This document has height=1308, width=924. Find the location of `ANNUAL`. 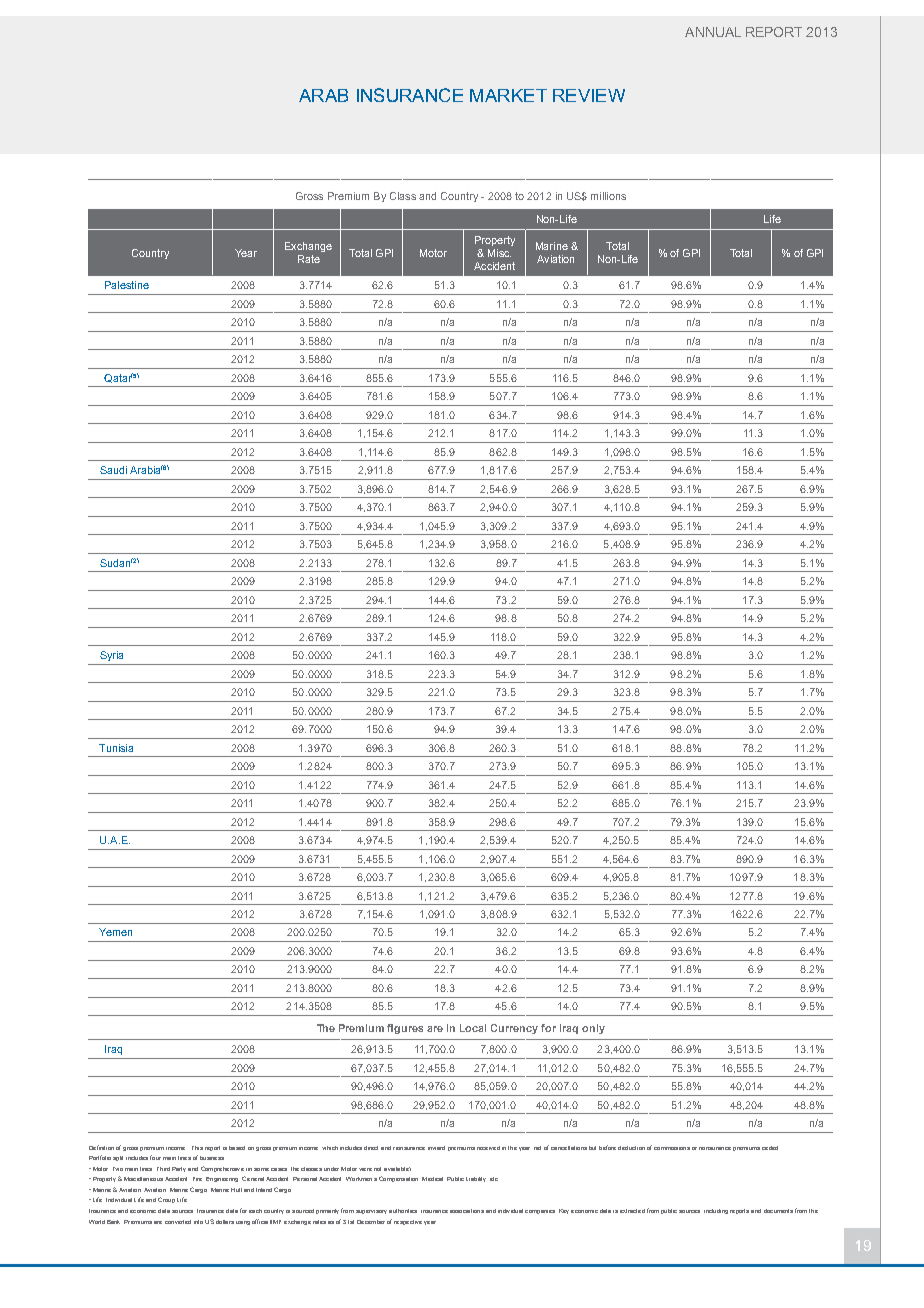

ANNUAL is located at coordinates (713, 32).
